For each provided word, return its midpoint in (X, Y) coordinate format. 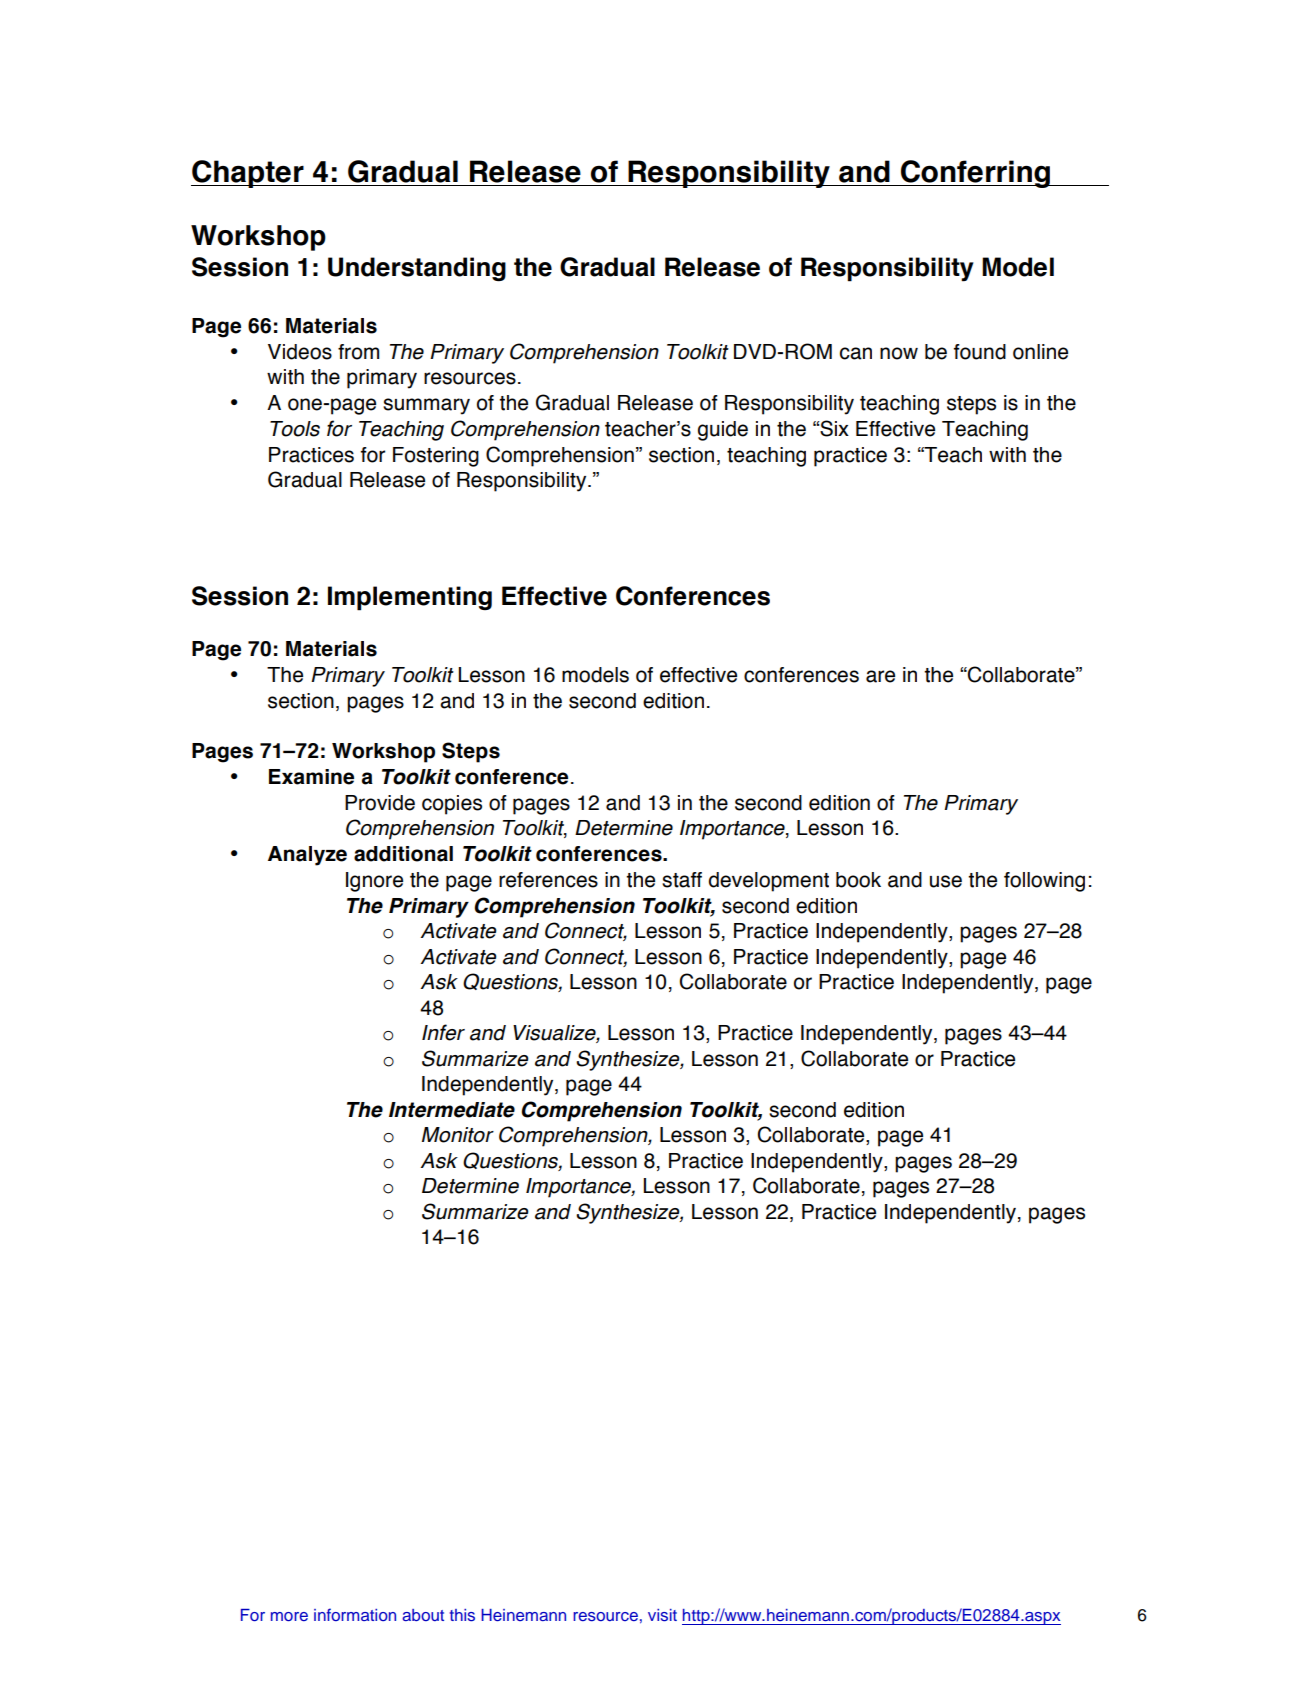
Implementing (410, 598)
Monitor (458, 1135)
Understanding (417, 269)
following (1044, 882)
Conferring (976, 174)
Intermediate (452, 1110)
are (880, 676)
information (355, 1614)
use (946, 881)
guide (723, 431)
